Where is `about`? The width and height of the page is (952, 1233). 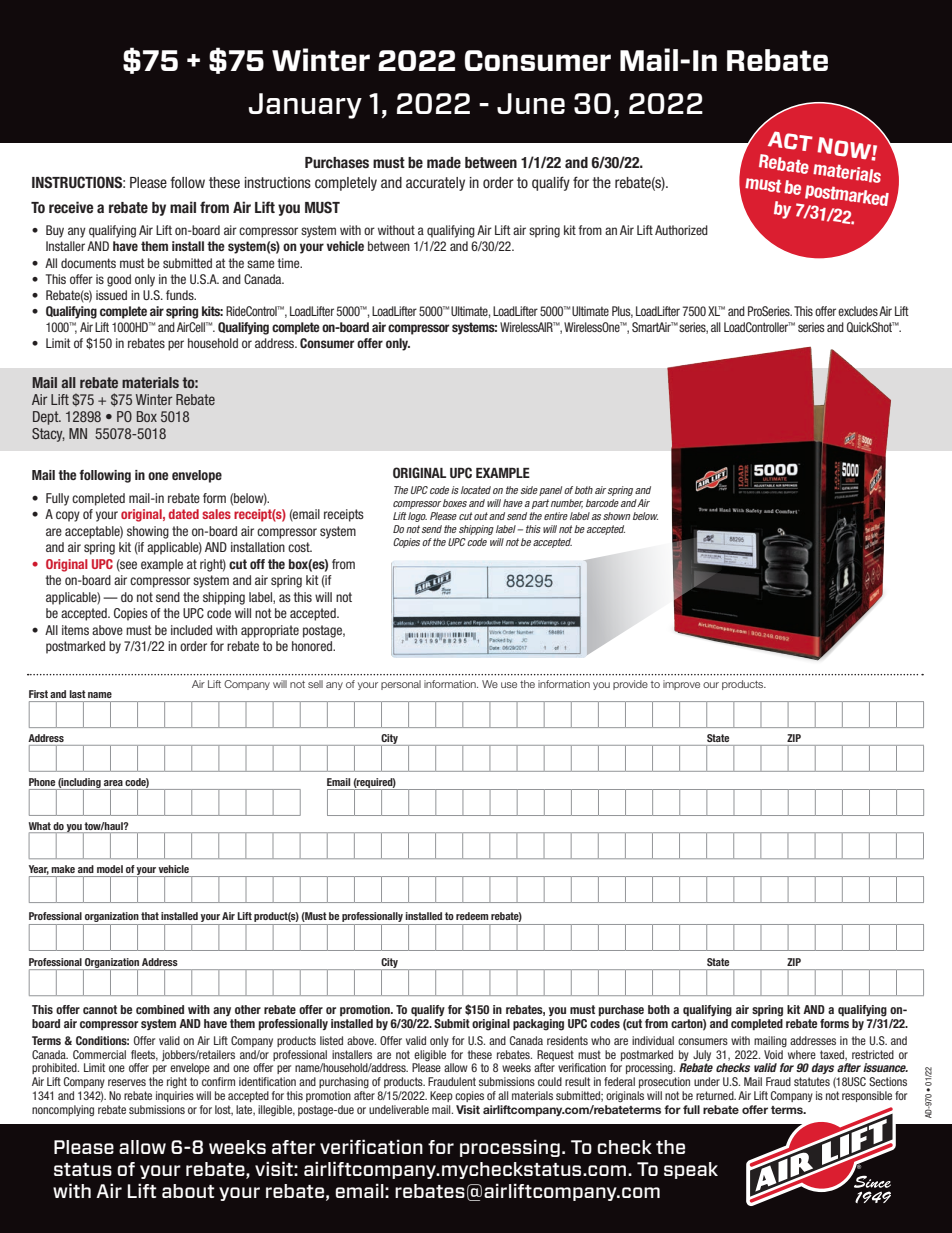 about is located at coordinates (188, 1191).
